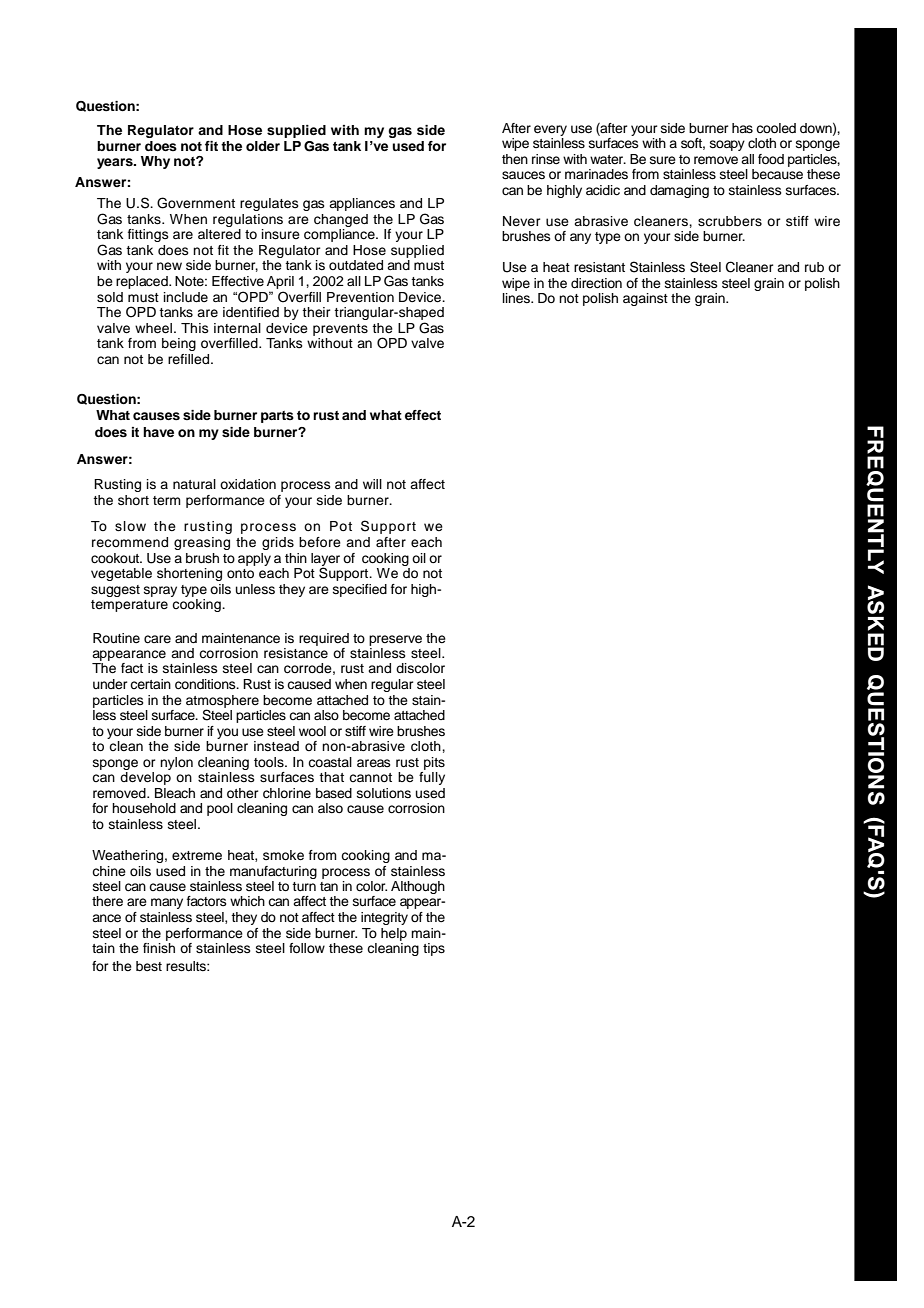  What do you see at coordinates (432, 778) in the document?
I see `fully` at bounding box center [432, 778].
